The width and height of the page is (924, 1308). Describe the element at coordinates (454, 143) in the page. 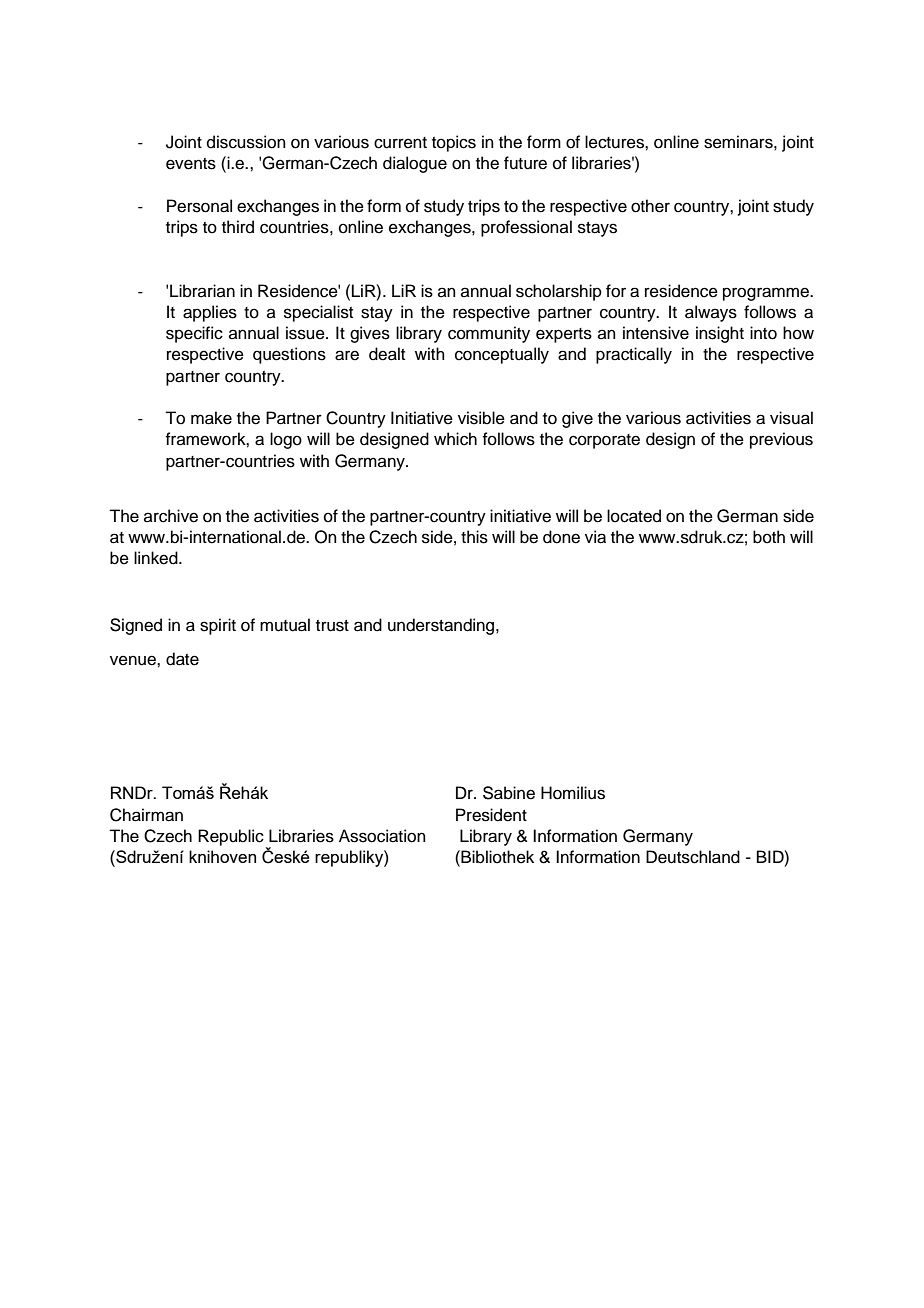

I see `topics` at that location.
